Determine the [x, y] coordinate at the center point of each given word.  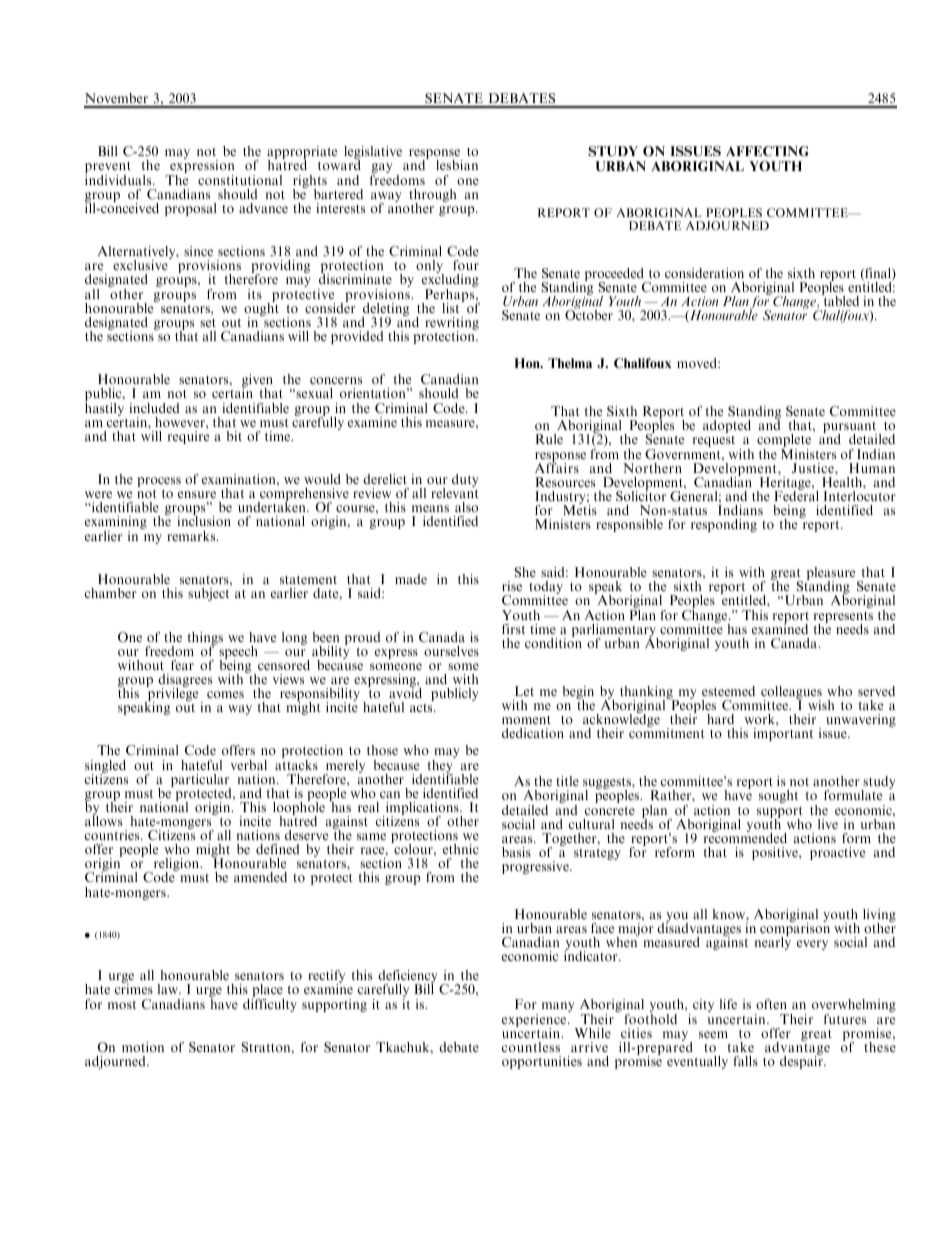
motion [143, 1047]
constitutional [240, 180]
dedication [533, 733]
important [783, 734]
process [159, 482]
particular [201, 782]
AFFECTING [767, 151]
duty [465, 480]
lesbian [457, 165]
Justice [814, 468]
